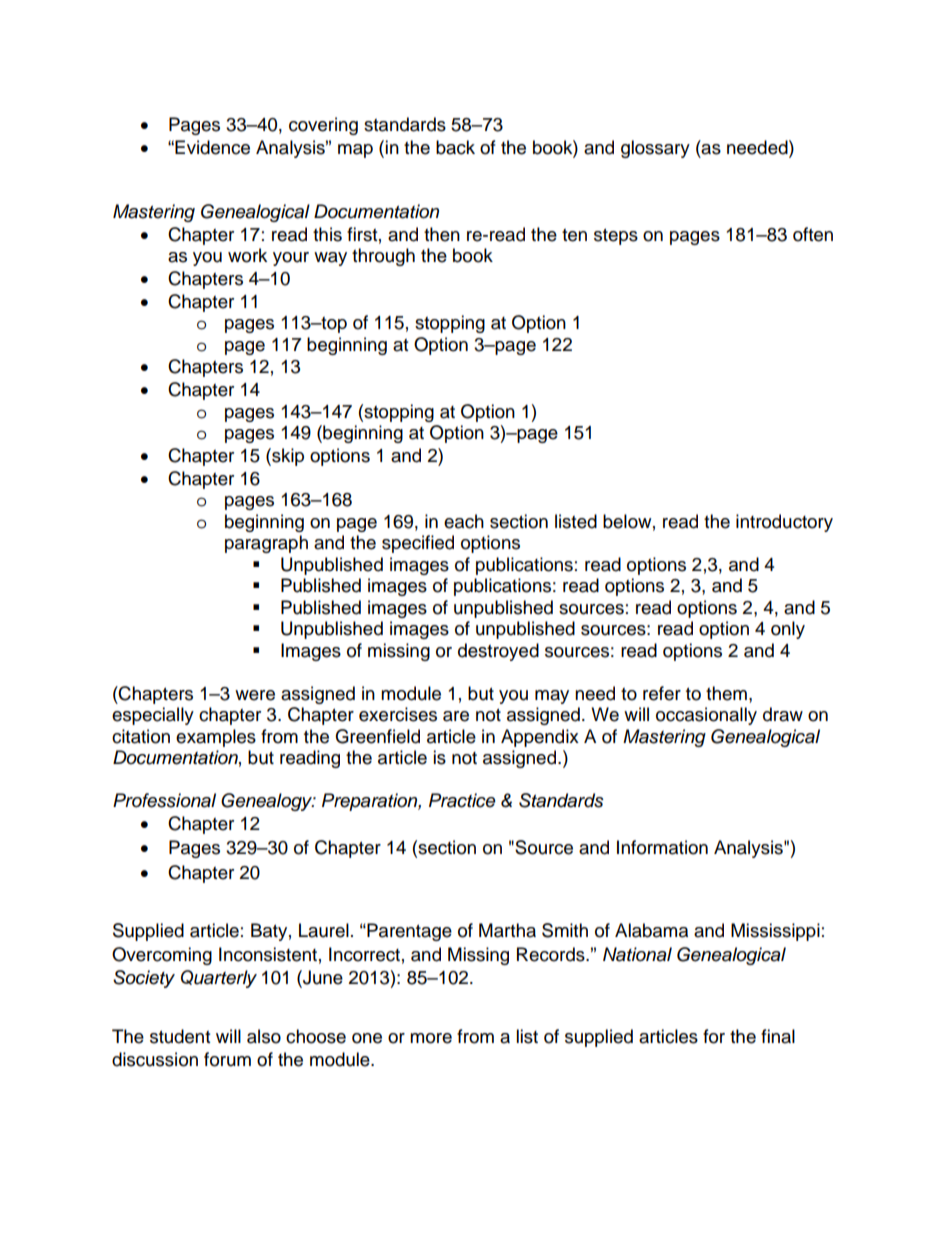 The image size is (952, 1233). I want to click on Practice, so click(462, 800).
